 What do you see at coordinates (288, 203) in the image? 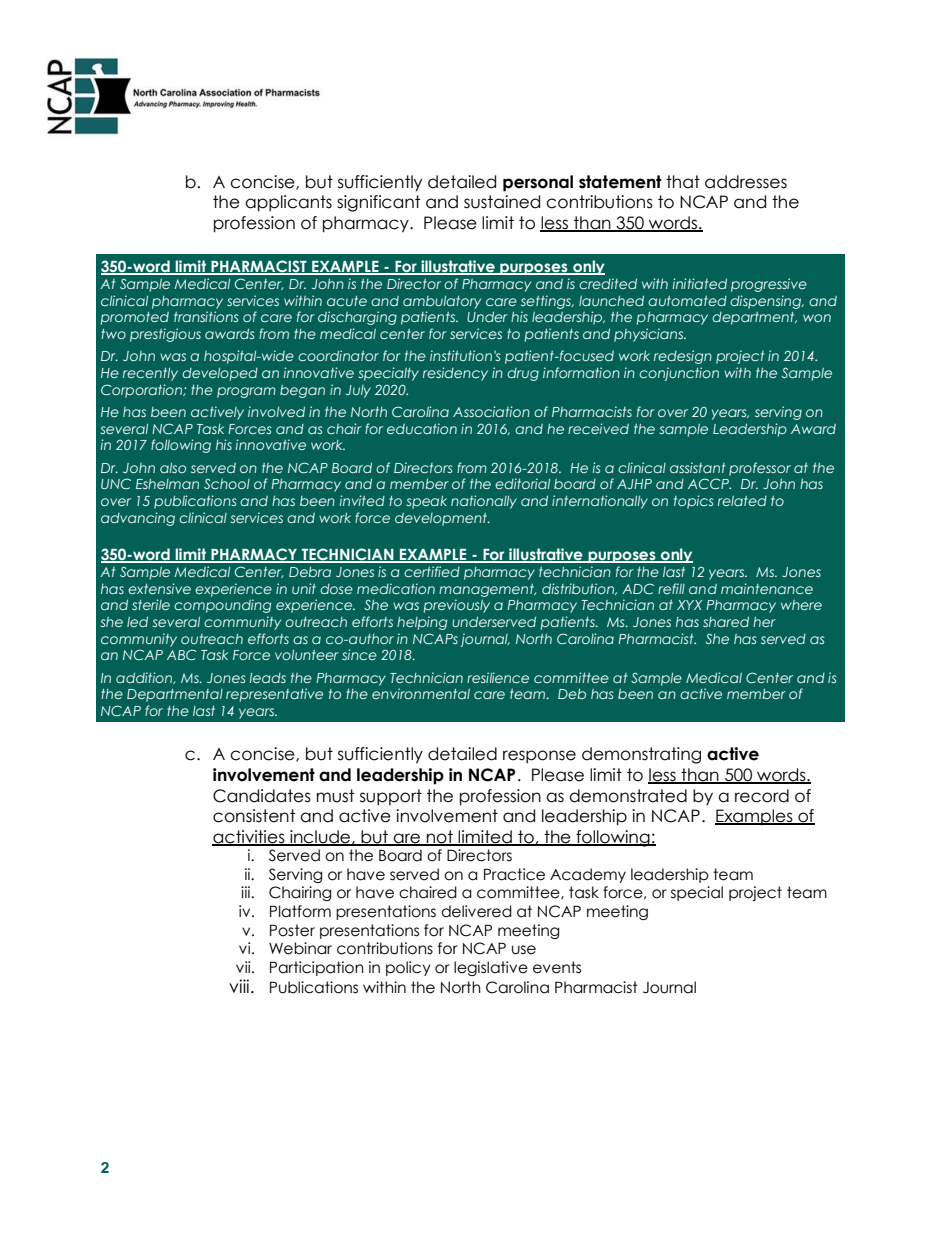
I see `applicants` at bounding box center [288, 203].
